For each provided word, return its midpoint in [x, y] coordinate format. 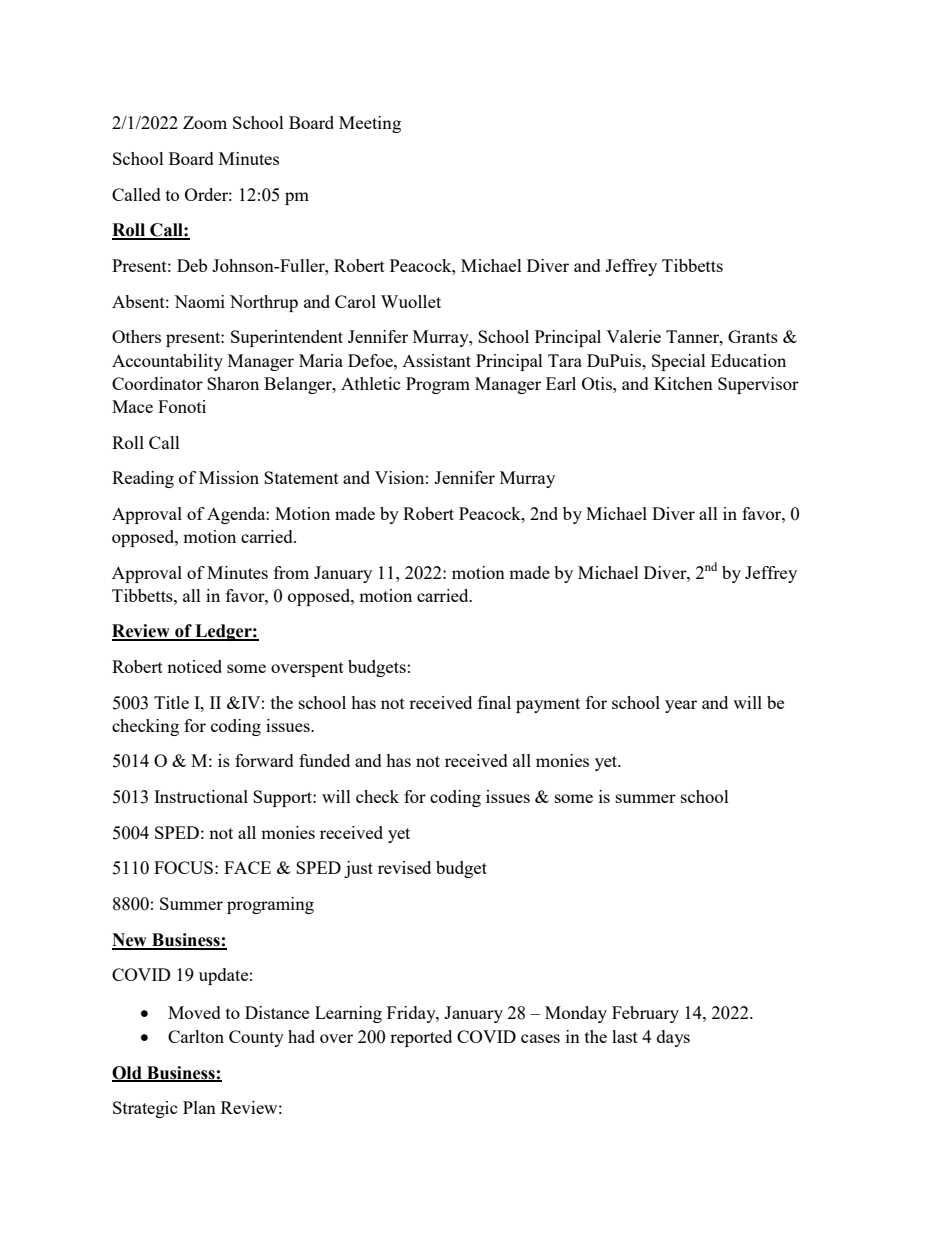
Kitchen [683, 383]
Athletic [371, 383]
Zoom [205, 122]
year [681, 706]
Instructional [201, 796]
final [494, 702]
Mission [229, 477]
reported [421, 1038]
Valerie [633, 336]
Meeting [370, 124]
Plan [199, 1107]
